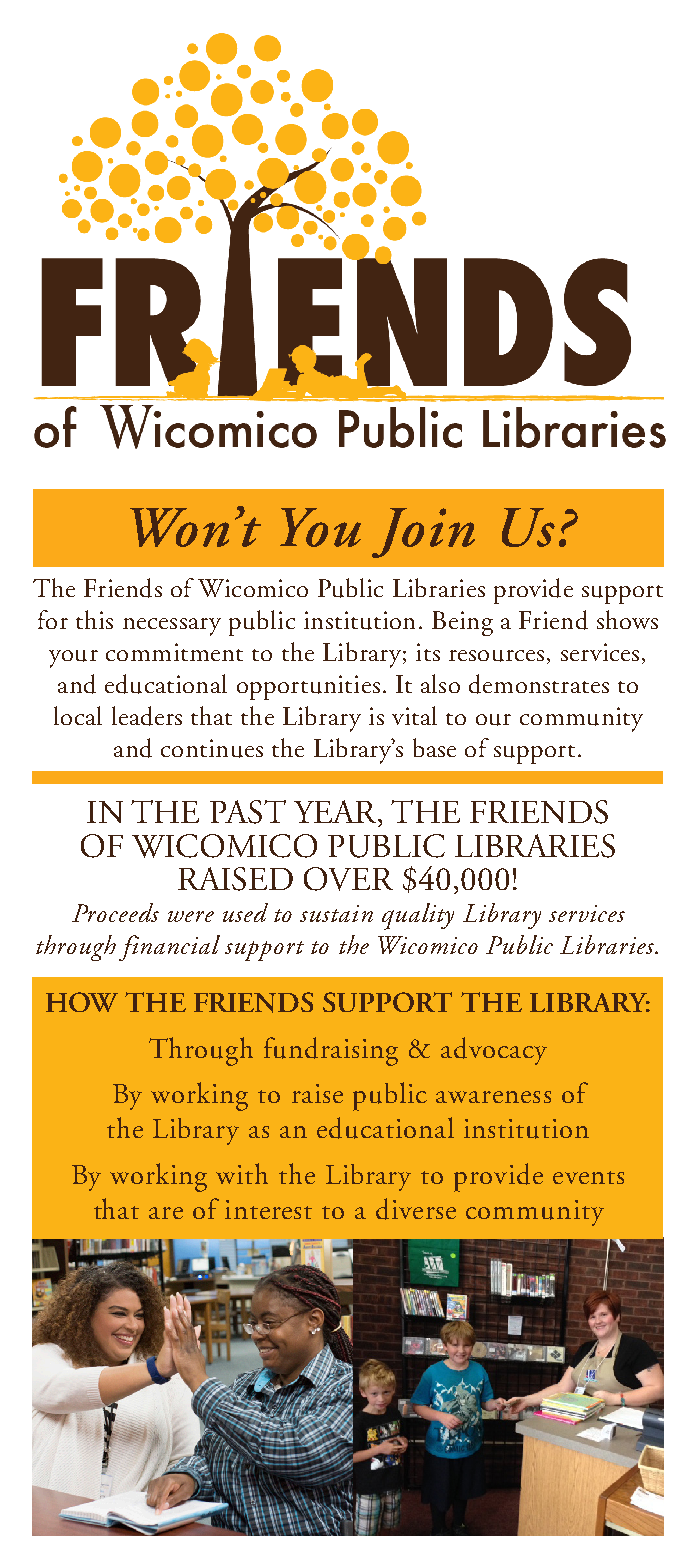 The width and height of the screenshot is (696, 1568). I want to click on Join, so click(423, 533).
